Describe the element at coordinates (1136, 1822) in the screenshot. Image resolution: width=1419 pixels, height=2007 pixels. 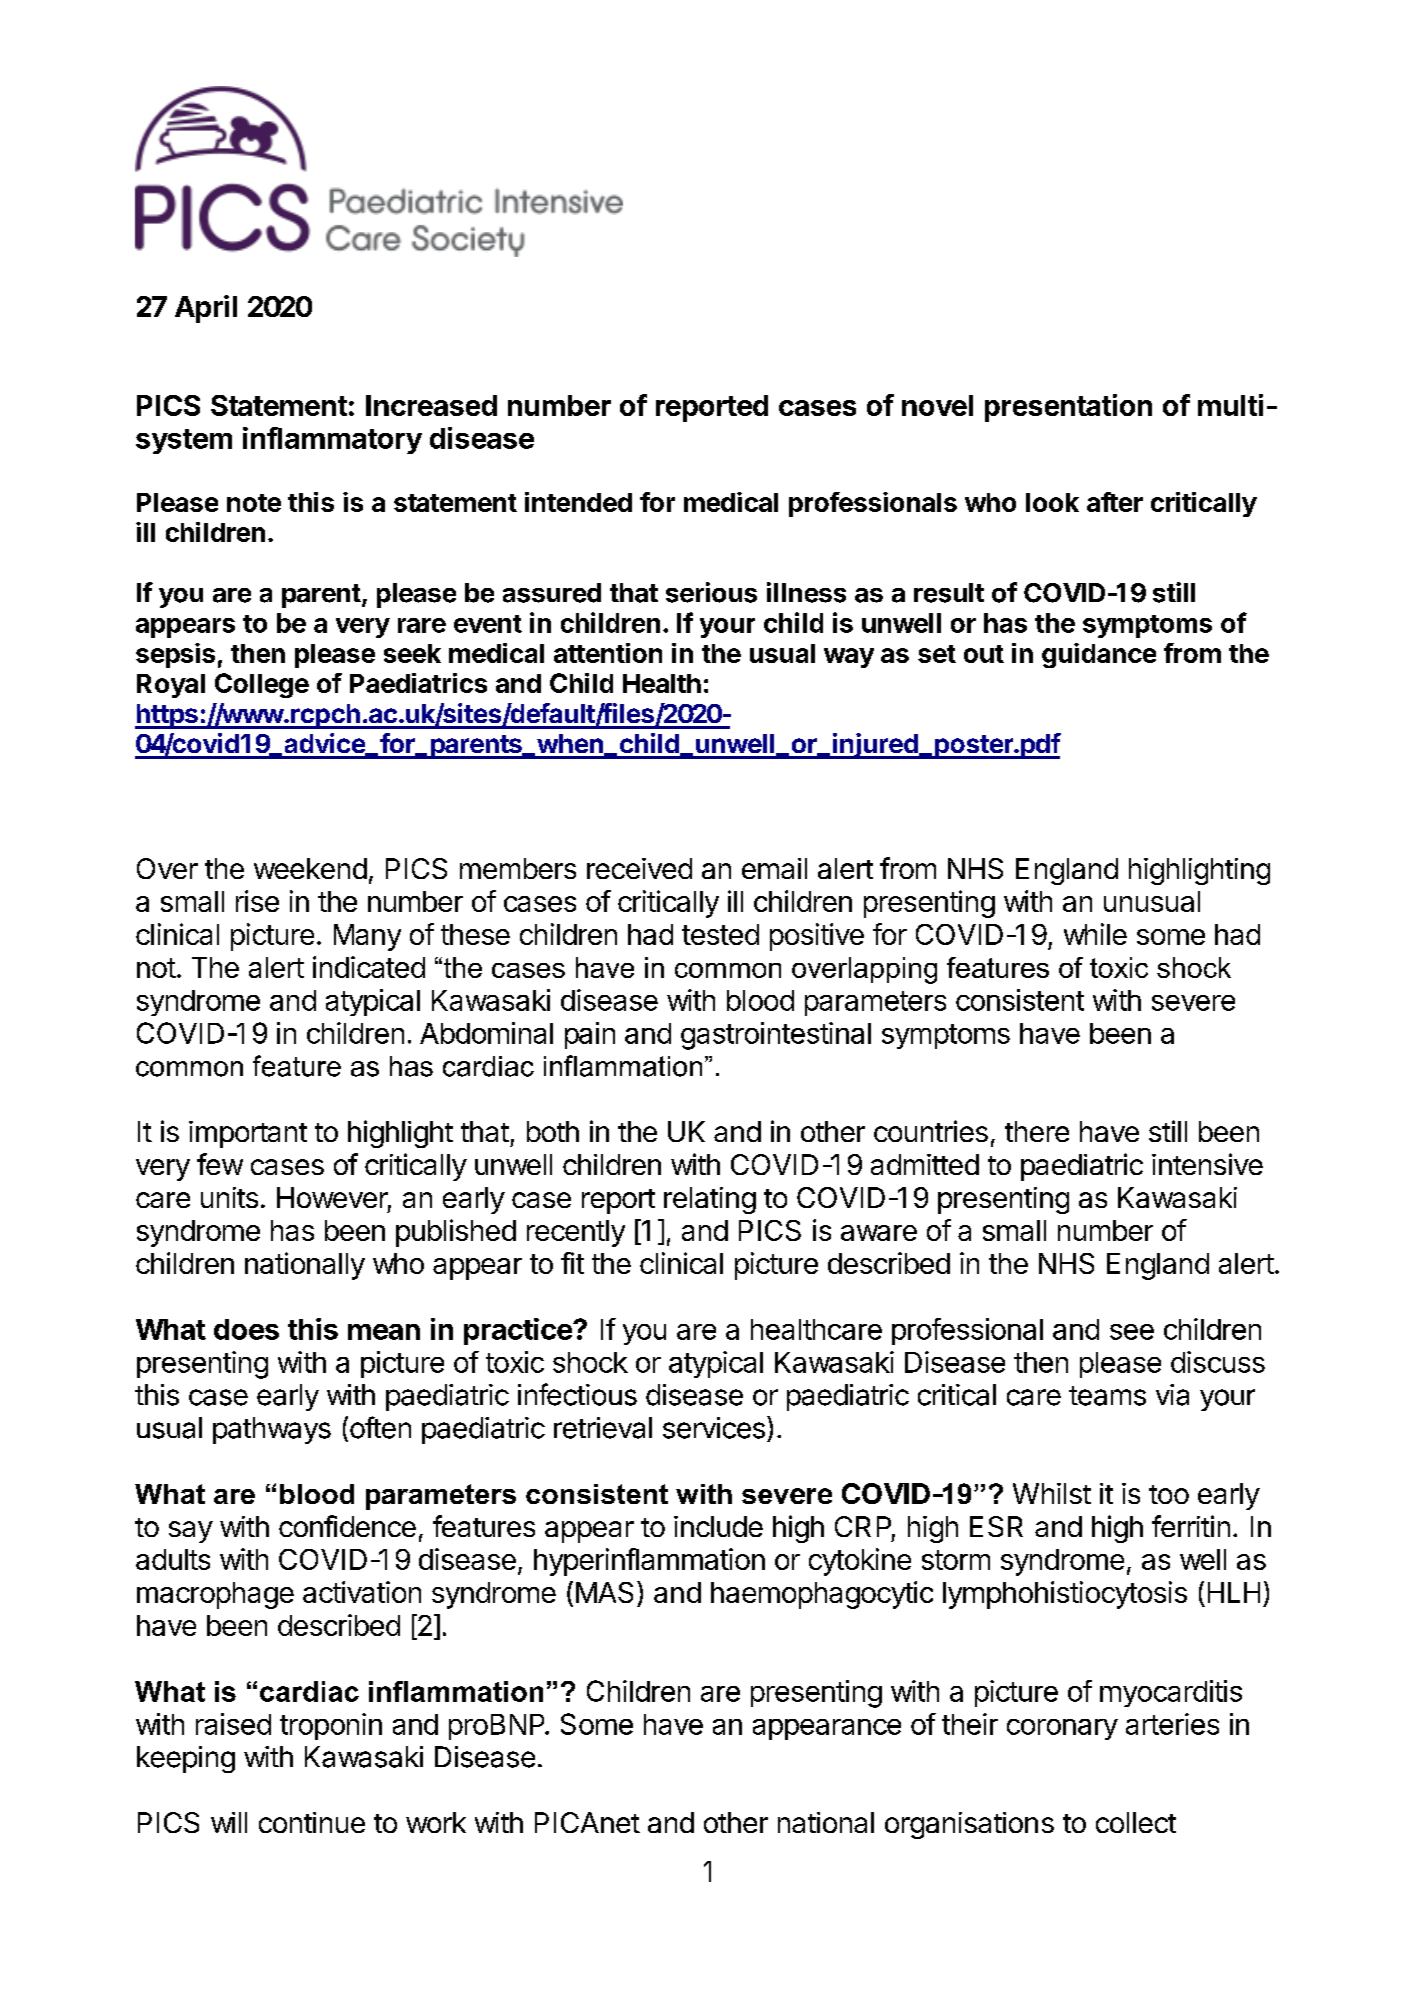
I see `collect` at that location.
